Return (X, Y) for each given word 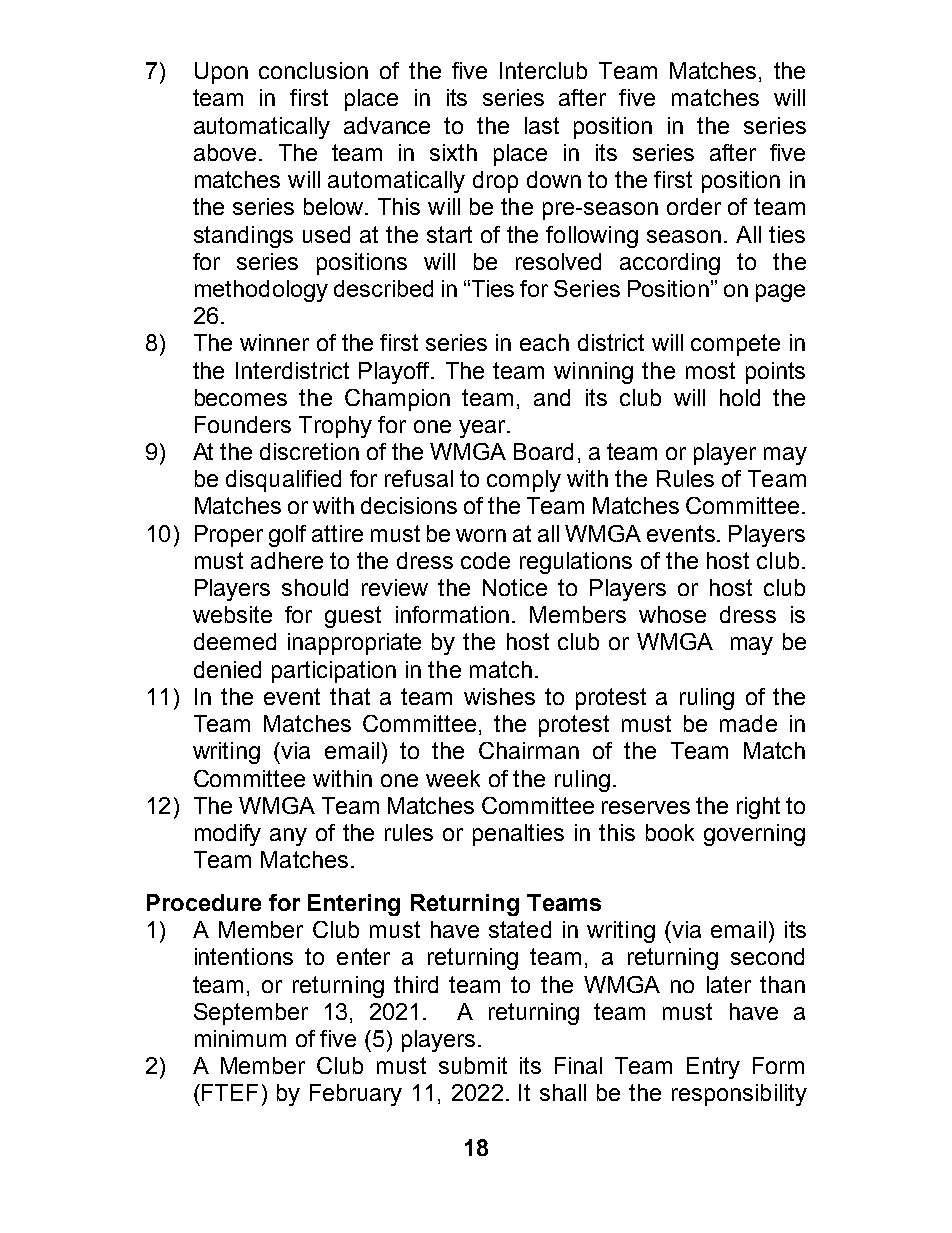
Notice (515, 587)
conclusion (313, 70)
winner (274, 342)
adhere (287, 560)
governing (754, 835)
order (694, 206)
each (544, 342)
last (542, 125)
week (453, 778)
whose (672, 614)
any (288, 837)
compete (735, 345)
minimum (240, 1038)
